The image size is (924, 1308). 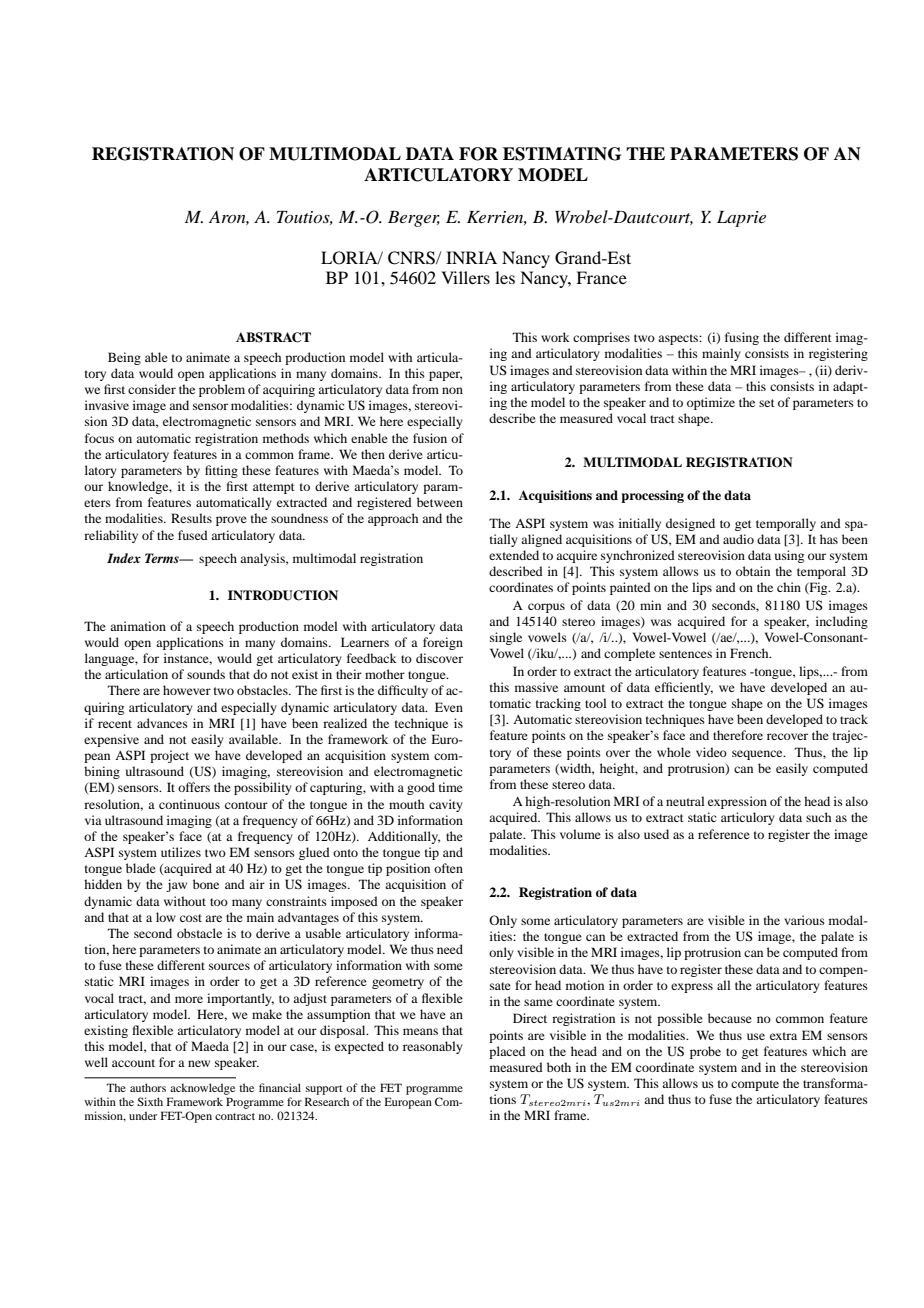 I want to click on sounds, so click(x=206, y=674).
